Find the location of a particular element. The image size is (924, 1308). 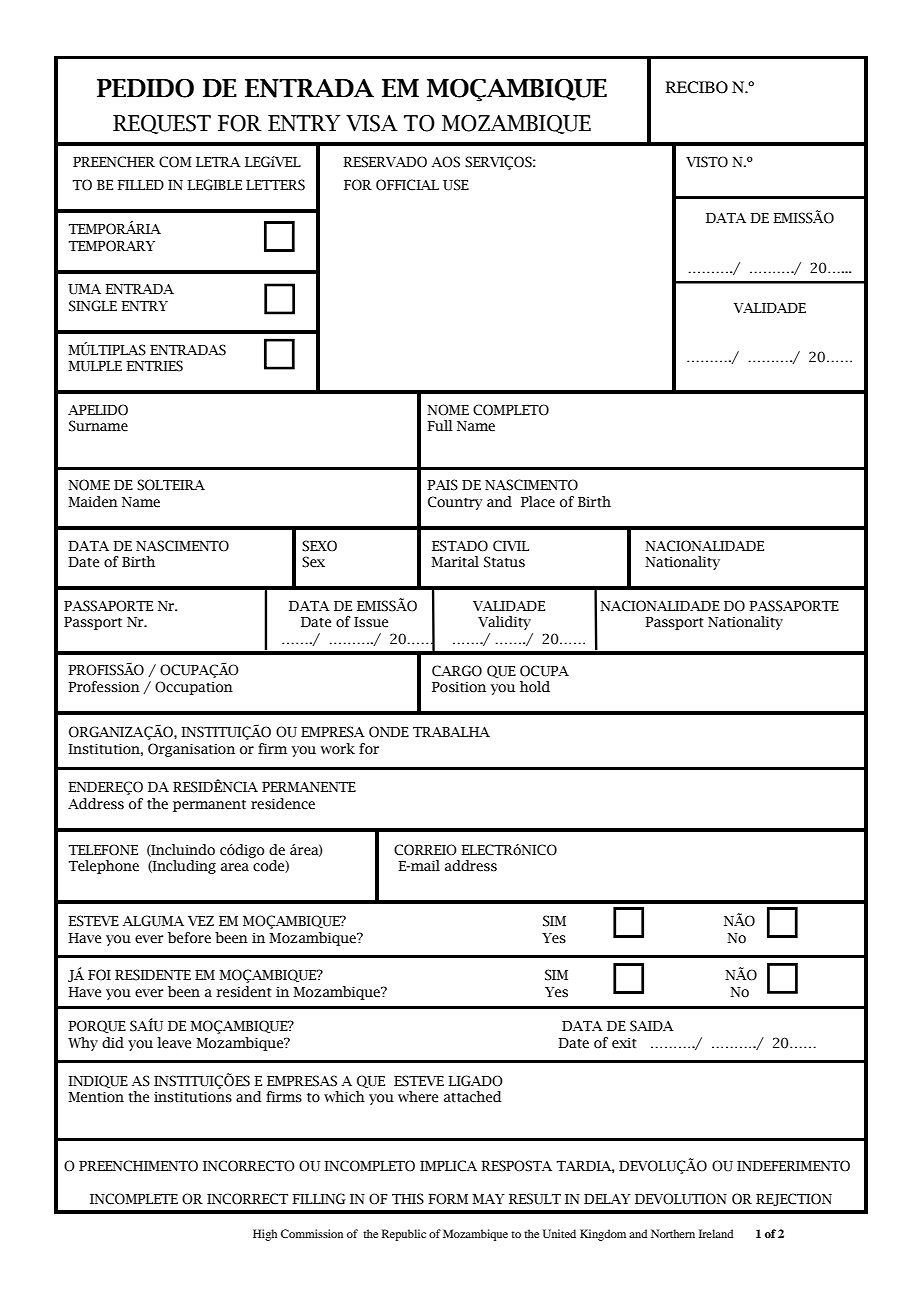

work is located at coordinates (338, 749).
